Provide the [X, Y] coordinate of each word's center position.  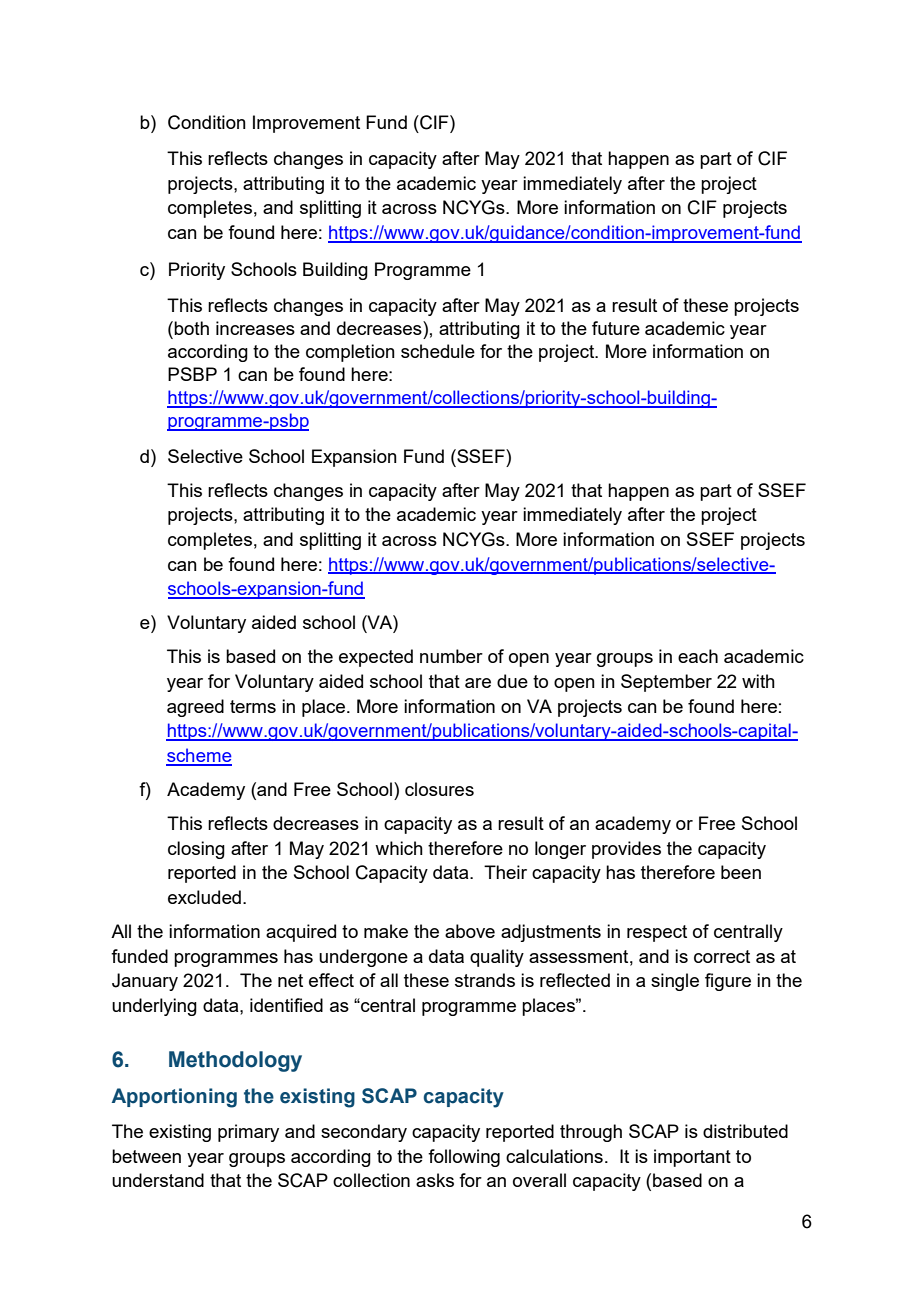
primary [248, 1133]
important [692, 1158]
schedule [438, 351]
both [191, 328]
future [616, 328]
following [464, 1158]
